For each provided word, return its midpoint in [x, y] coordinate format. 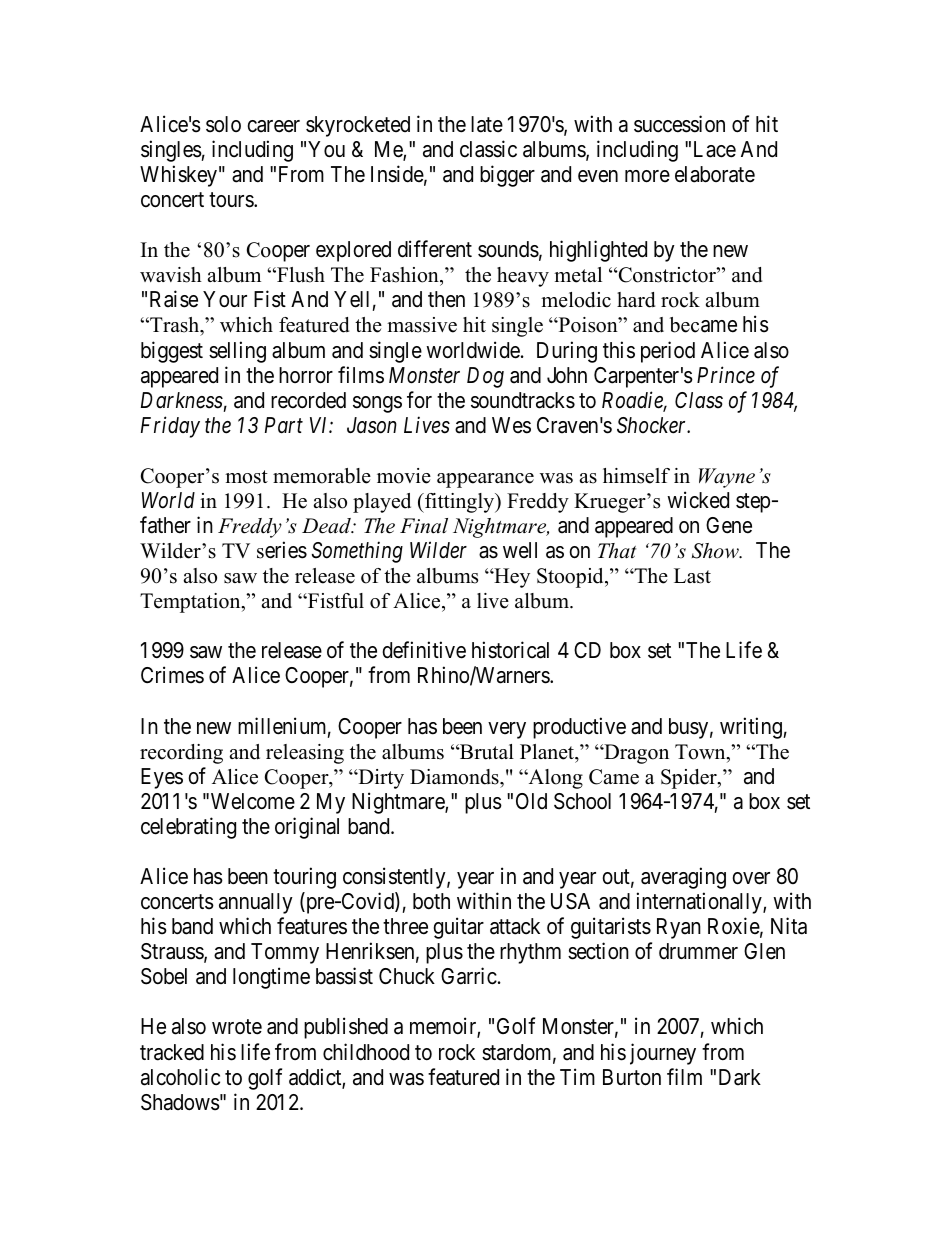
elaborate [715, 174]
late [487, 124]
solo [223, 124]
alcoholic [180, 1077]
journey [663, 1054]
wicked [698, 500]
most [246, 477]
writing [751, 728]
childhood [366, 1052]
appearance [485, 480]
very [507, 730]
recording [181, 754]
